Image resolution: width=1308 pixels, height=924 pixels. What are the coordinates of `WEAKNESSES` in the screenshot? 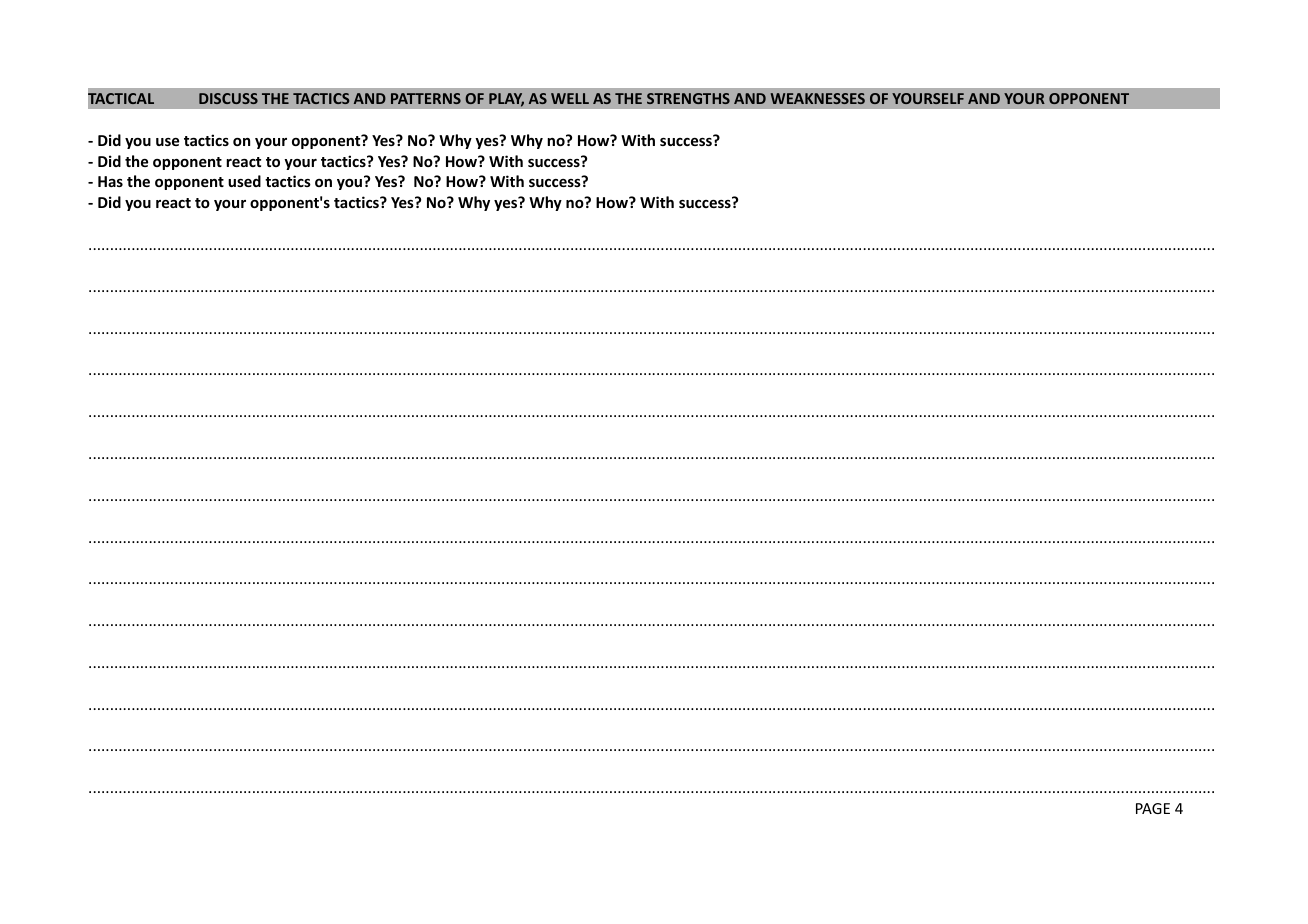 It's located at (818, 98).
